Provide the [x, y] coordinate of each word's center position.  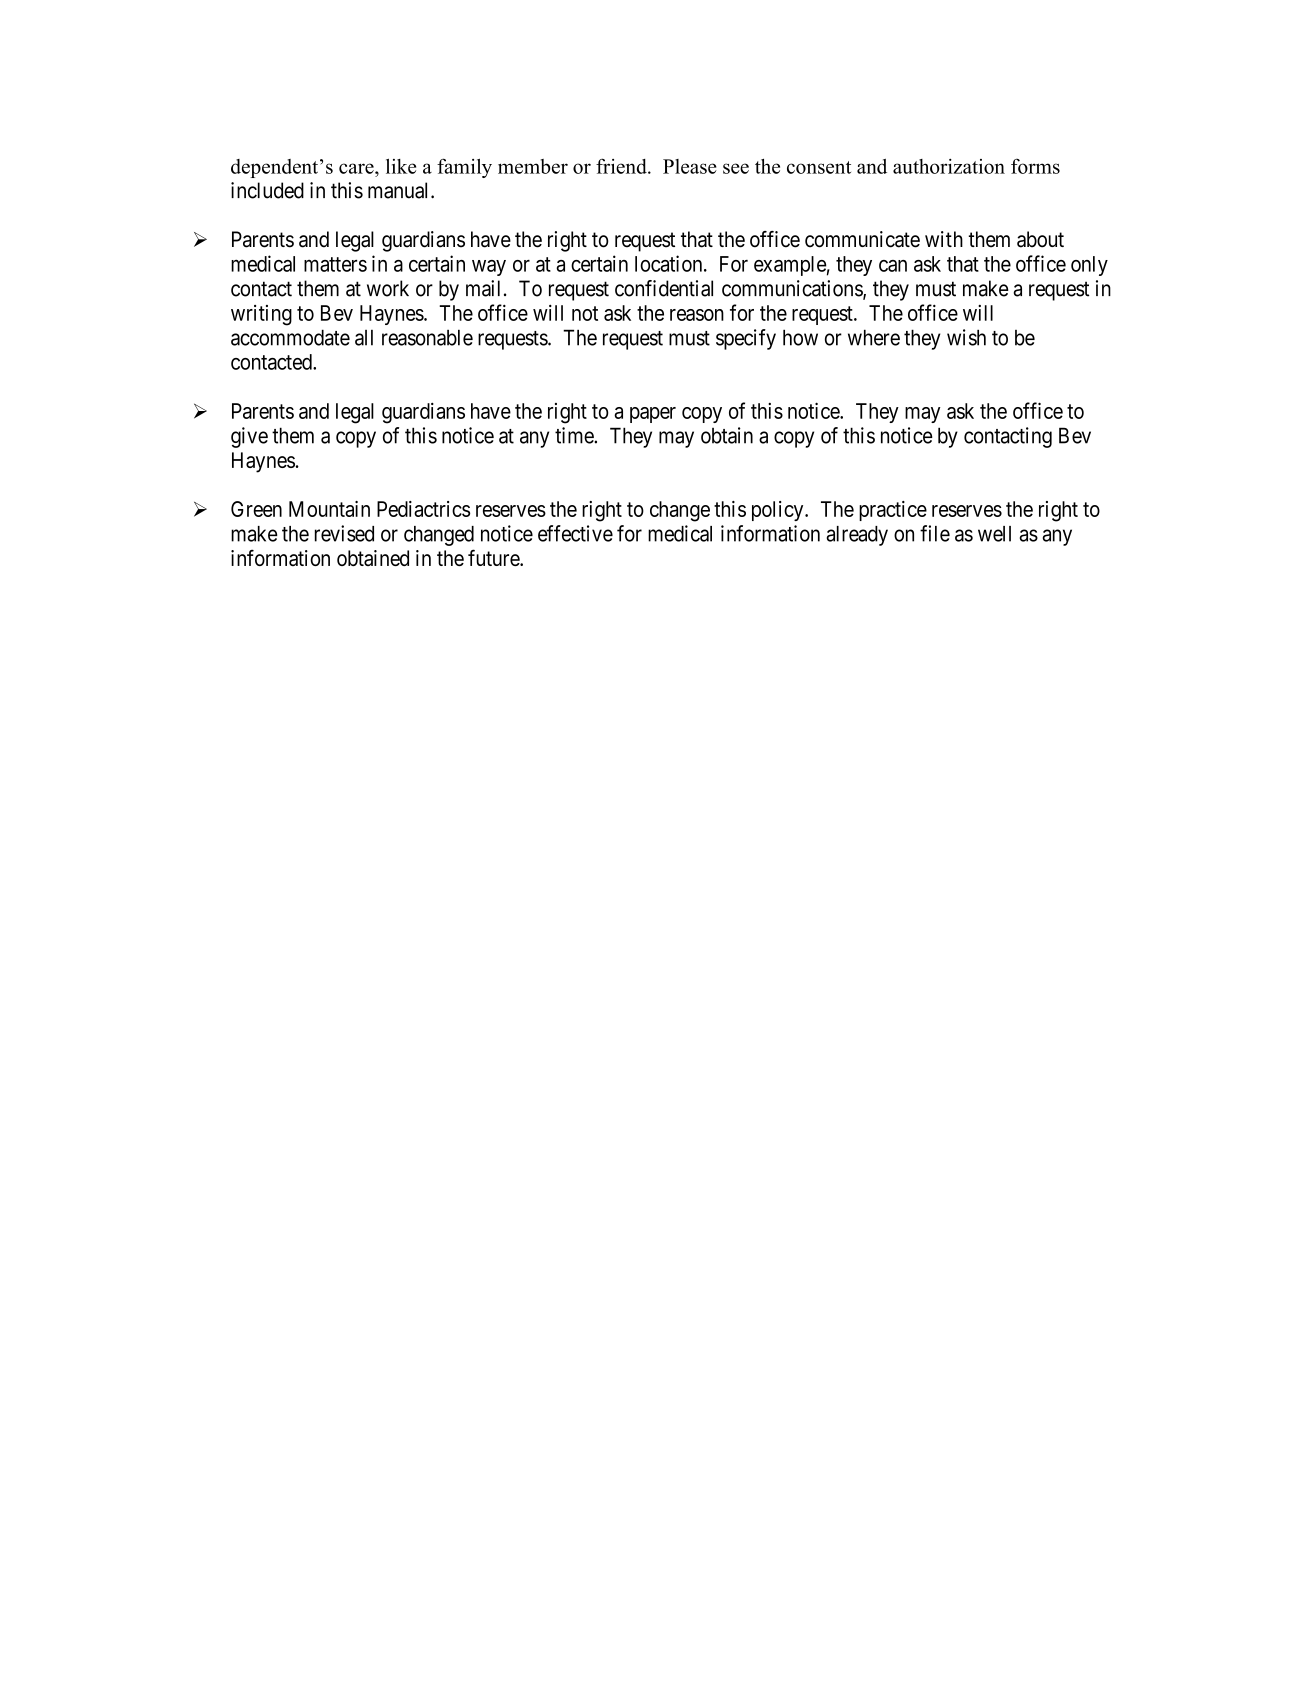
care [357, 168]
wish [966, 337]
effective [575, 533]
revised [344, 533]
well [994, 534]
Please [690, 166]
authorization [949, 166]
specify [746, 339]
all [364, 338]
